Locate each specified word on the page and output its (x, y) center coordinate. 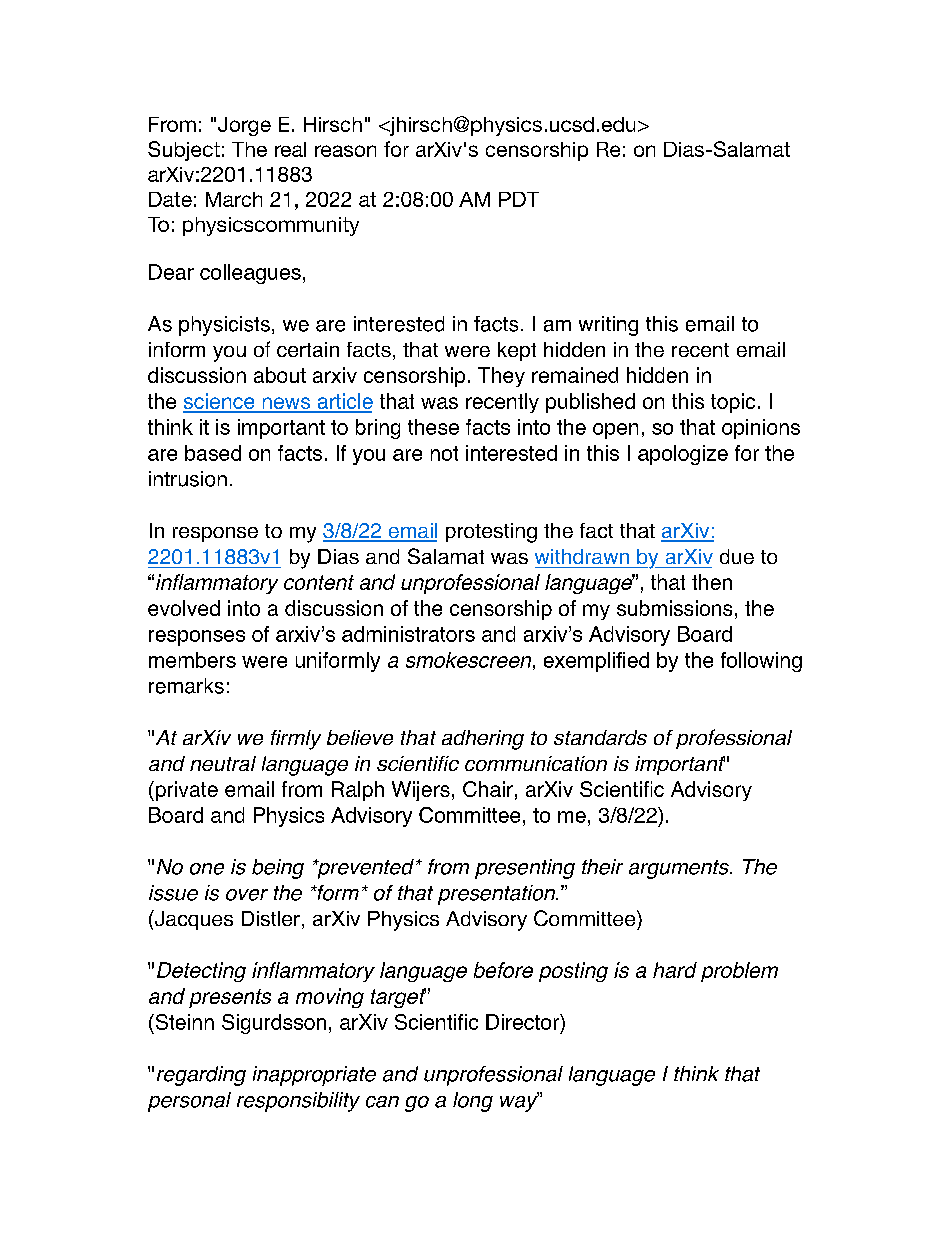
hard (675, 970)
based (213, 453)
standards (600, 737)
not (444, 453)
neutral (223, 763)
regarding (201, 1076)
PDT (519, 199)
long (473, 1102)
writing (608, 326)
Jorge (244, 126)
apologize (683, 455)
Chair (488, 789)
